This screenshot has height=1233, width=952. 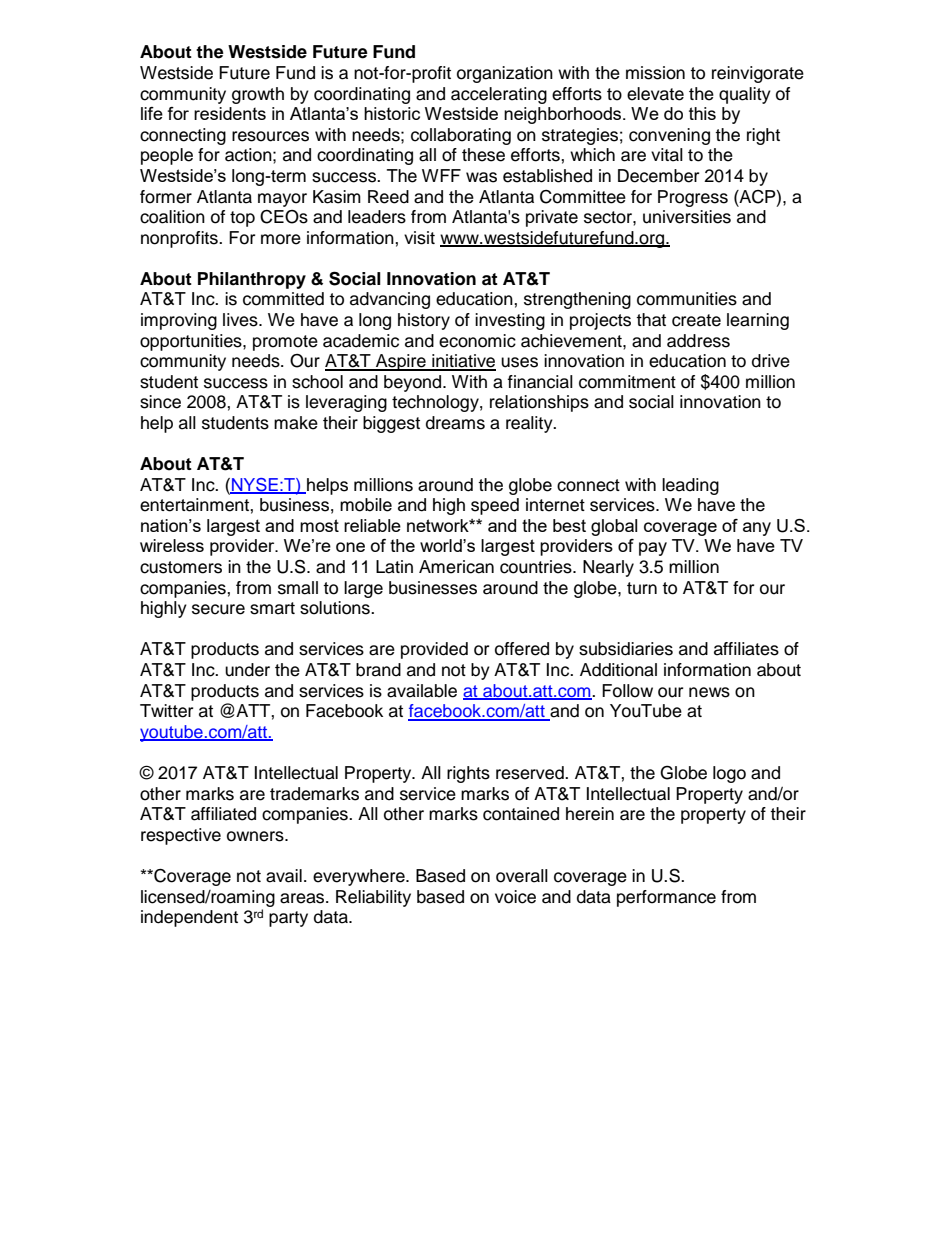 What do you see at coordinates (515, 897) in the screenshot?
I see `voice` at bounding box center [515, 897].
